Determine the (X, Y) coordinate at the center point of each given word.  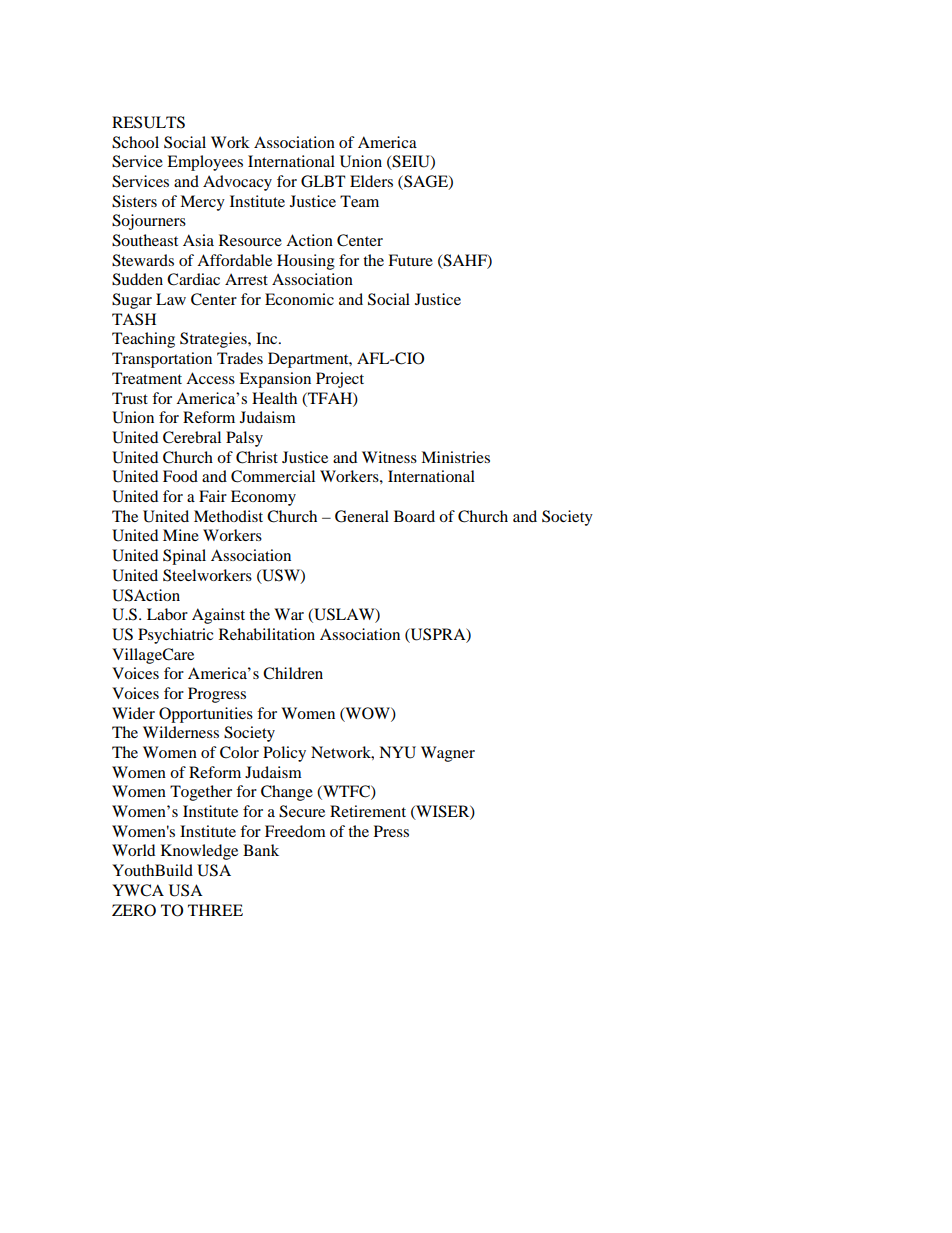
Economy (263, 498)
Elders (371, 181)
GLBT (323, 181)
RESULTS (148, 122)
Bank (261, 850)
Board (414, 516)
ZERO (134, 910)
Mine (181, 535)
